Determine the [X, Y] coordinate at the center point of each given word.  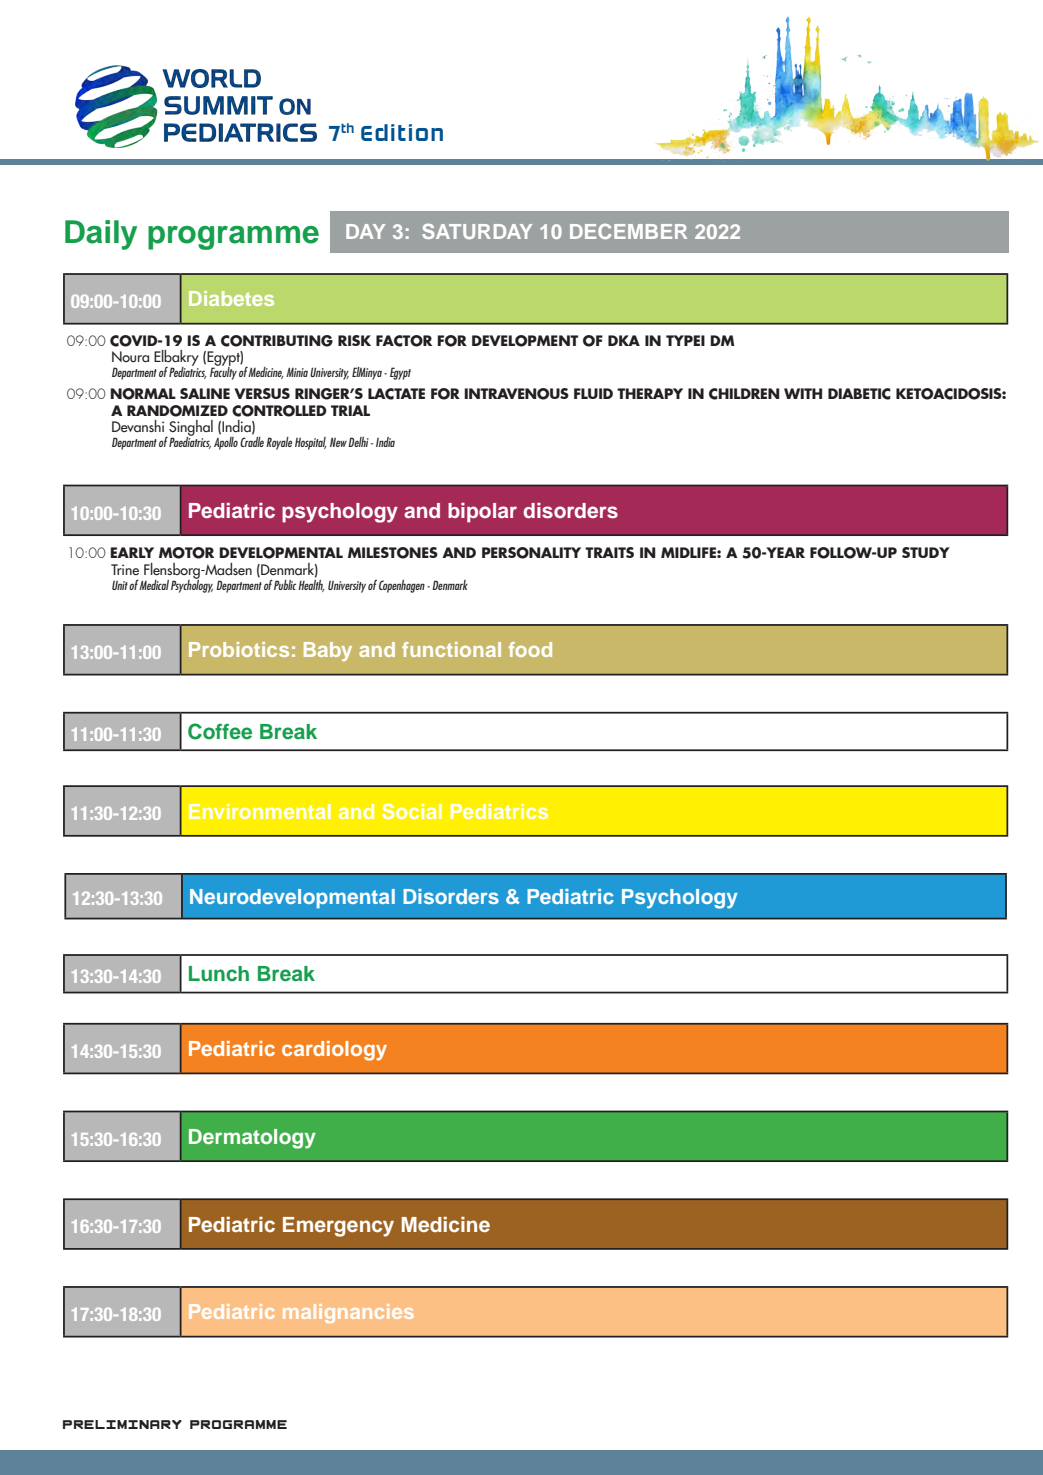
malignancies [348, 1313]
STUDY [926, 552]
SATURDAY [477, 231]
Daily [101, 235]
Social [412, 811]
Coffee [220, 731]
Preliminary [122, 1424]
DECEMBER [628, 231]
